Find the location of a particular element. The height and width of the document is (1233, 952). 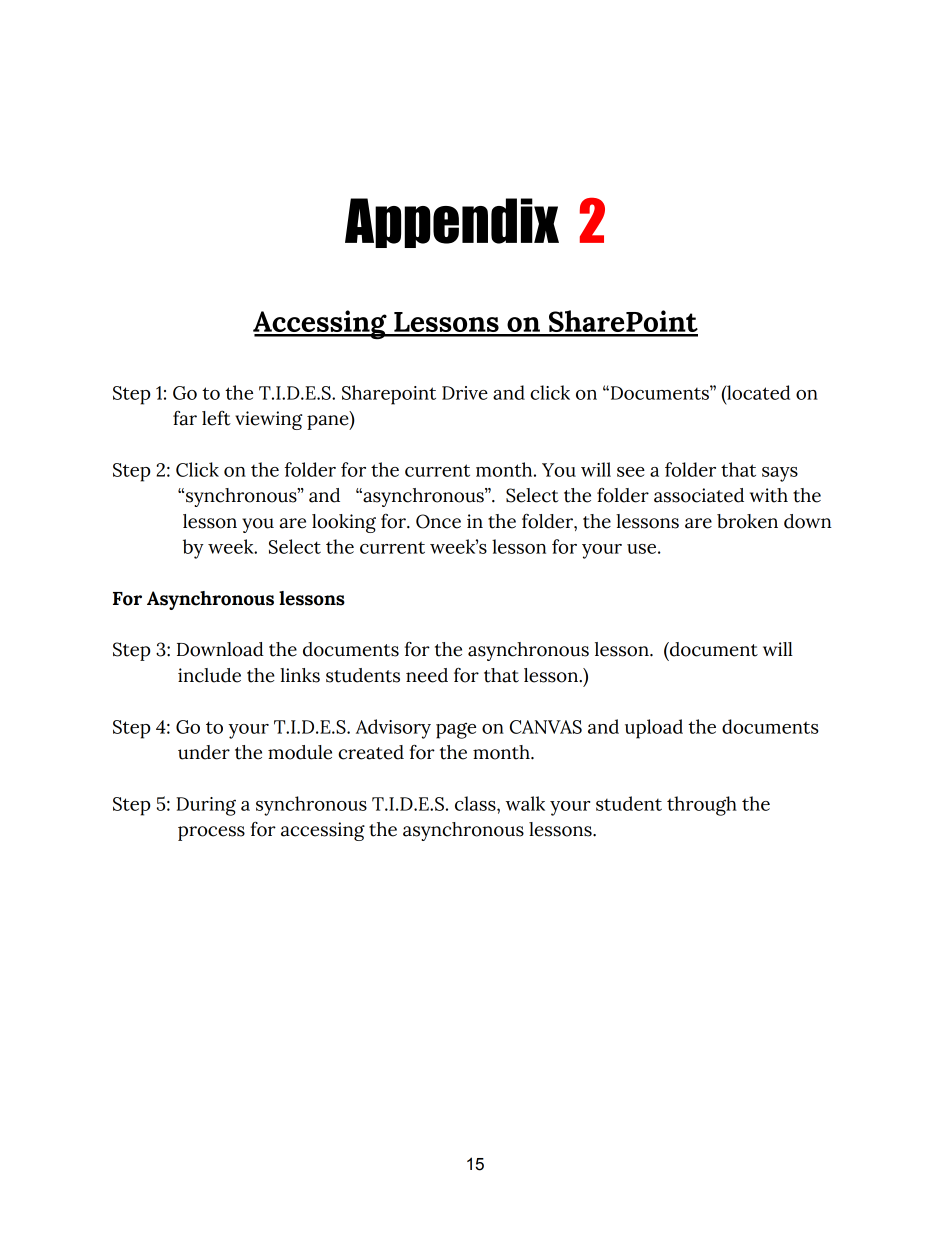

need is located at coordinates (427, 675).
